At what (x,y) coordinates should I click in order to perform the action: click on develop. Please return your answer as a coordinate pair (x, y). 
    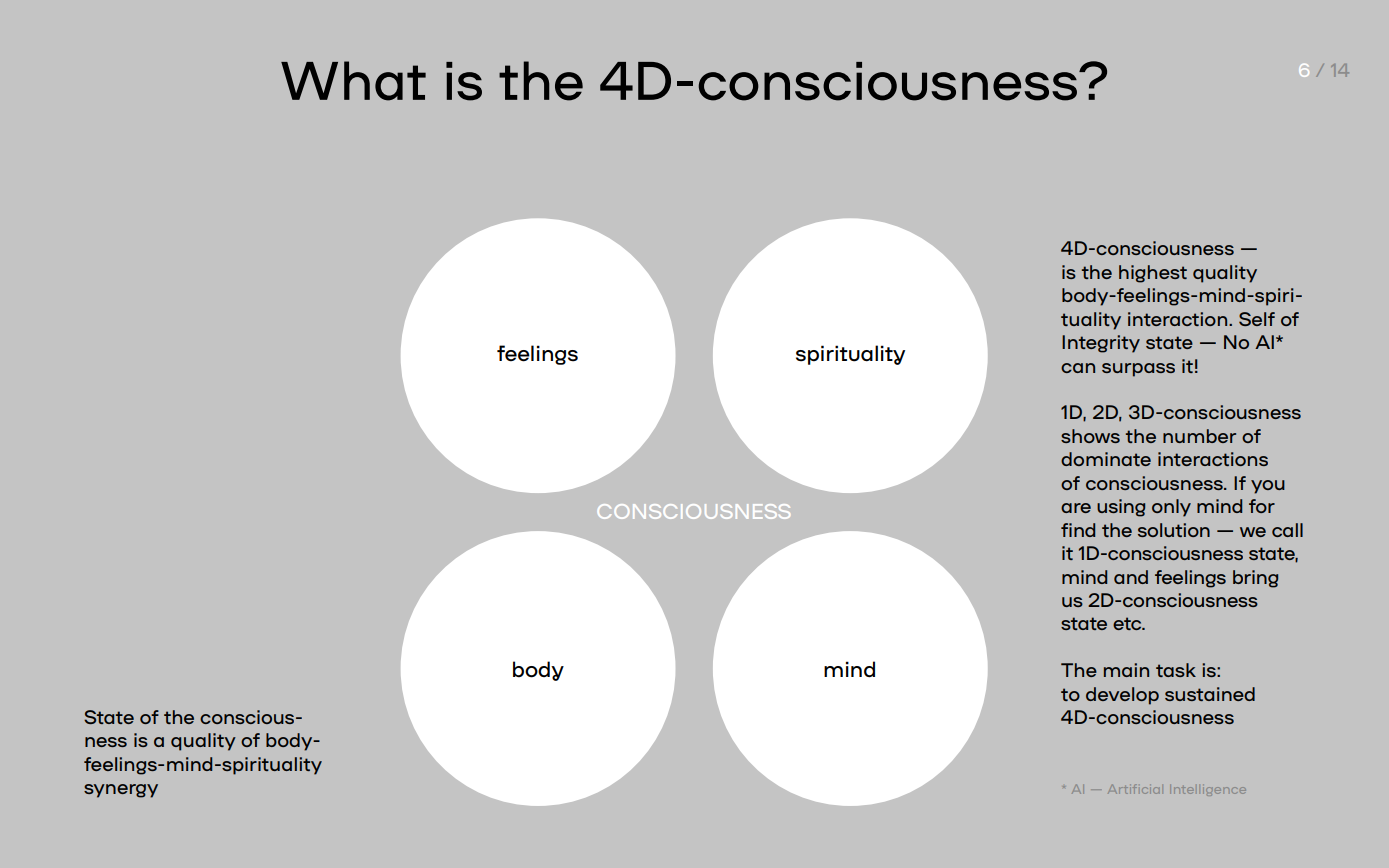
    Looking at the image, I should click on (1122, 696).
